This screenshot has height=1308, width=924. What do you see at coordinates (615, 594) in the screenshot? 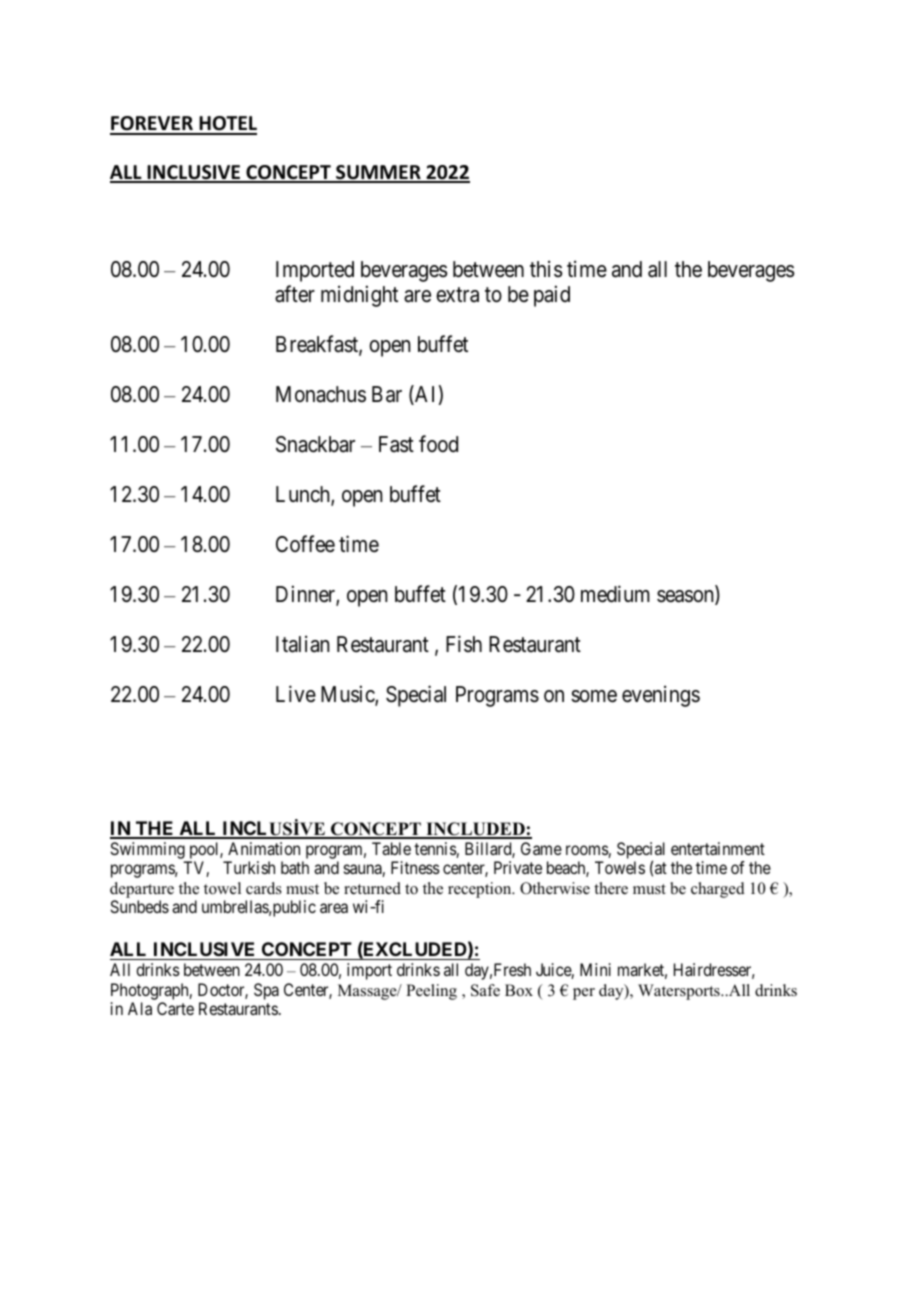
I see `medium` at bounding box center [615, 594].
